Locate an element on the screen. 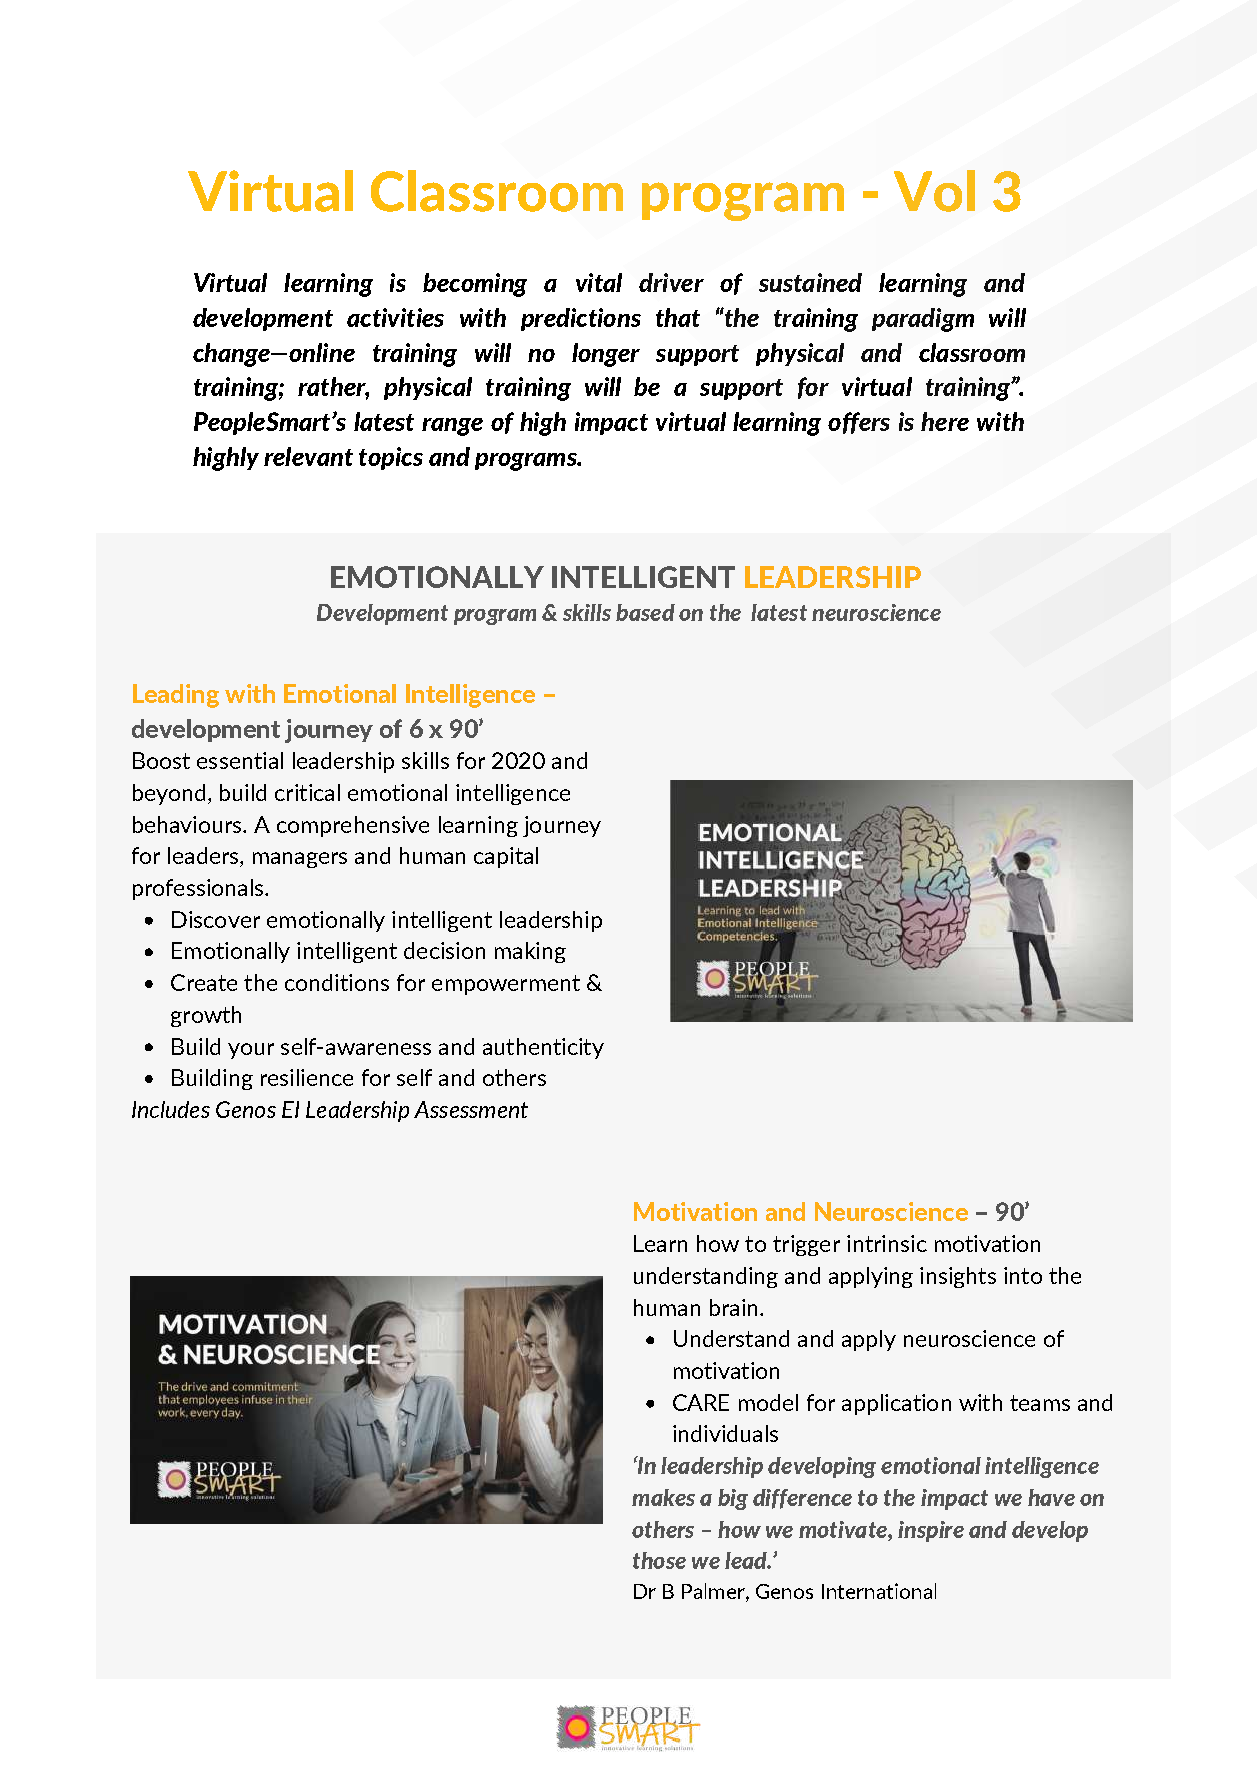 This screenshot has width=1257, height=1777. based is located at coordinates (645, 612).
